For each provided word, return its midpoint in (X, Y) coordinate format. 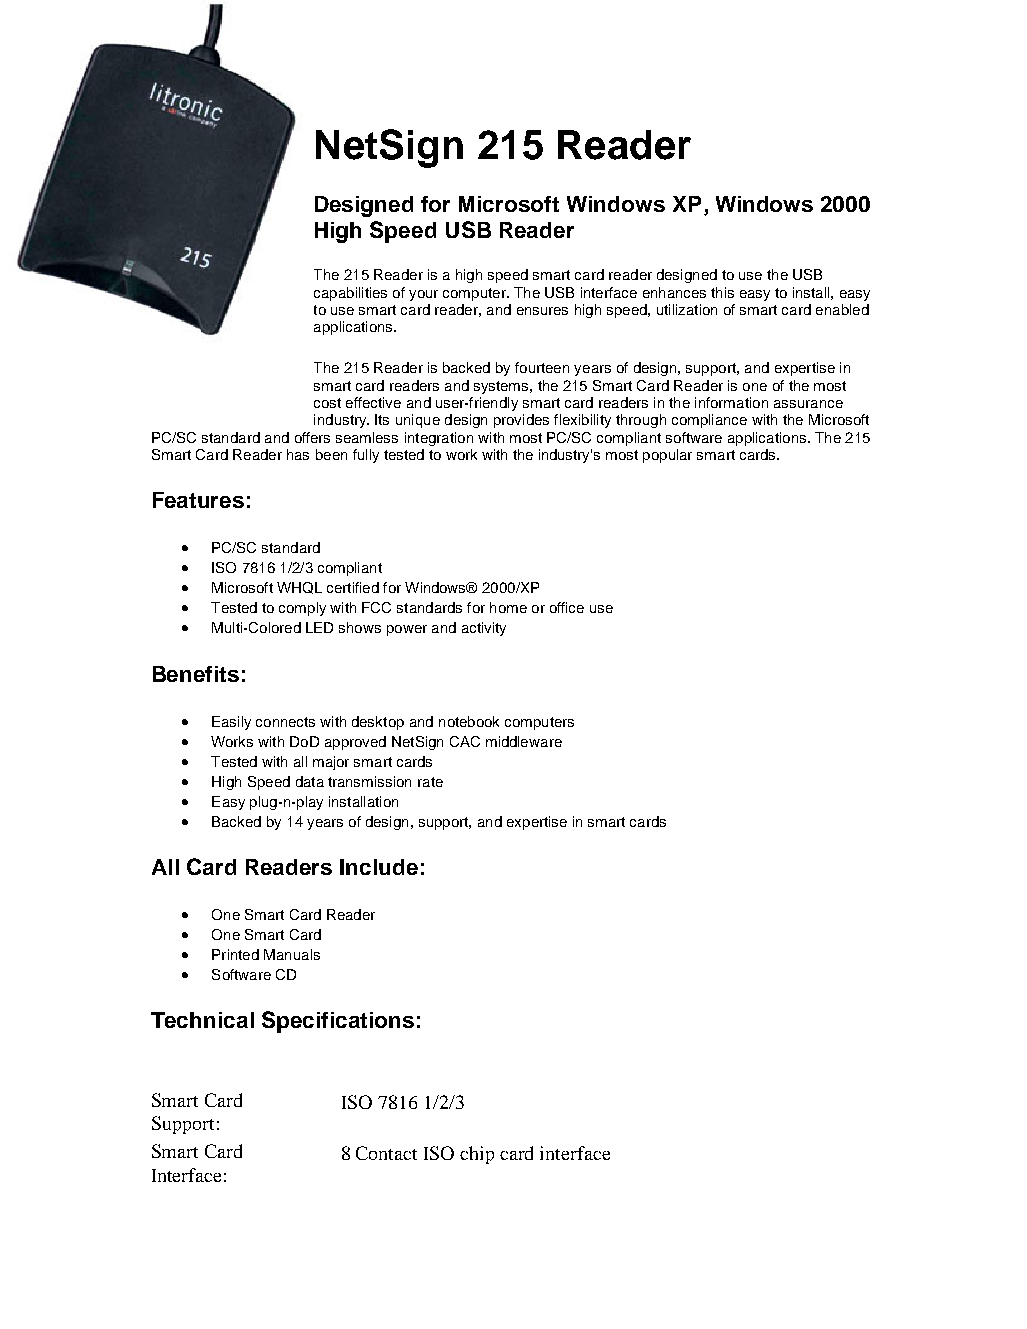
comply (302, 609)
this (722, 292)
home (508, 607)
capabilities (350, 294)
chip (477, 1155)
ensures (542, 311)
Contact (386, 1153)
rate (430, 782)
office (567, 607)
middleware (524, 741)
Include (379, 867)
